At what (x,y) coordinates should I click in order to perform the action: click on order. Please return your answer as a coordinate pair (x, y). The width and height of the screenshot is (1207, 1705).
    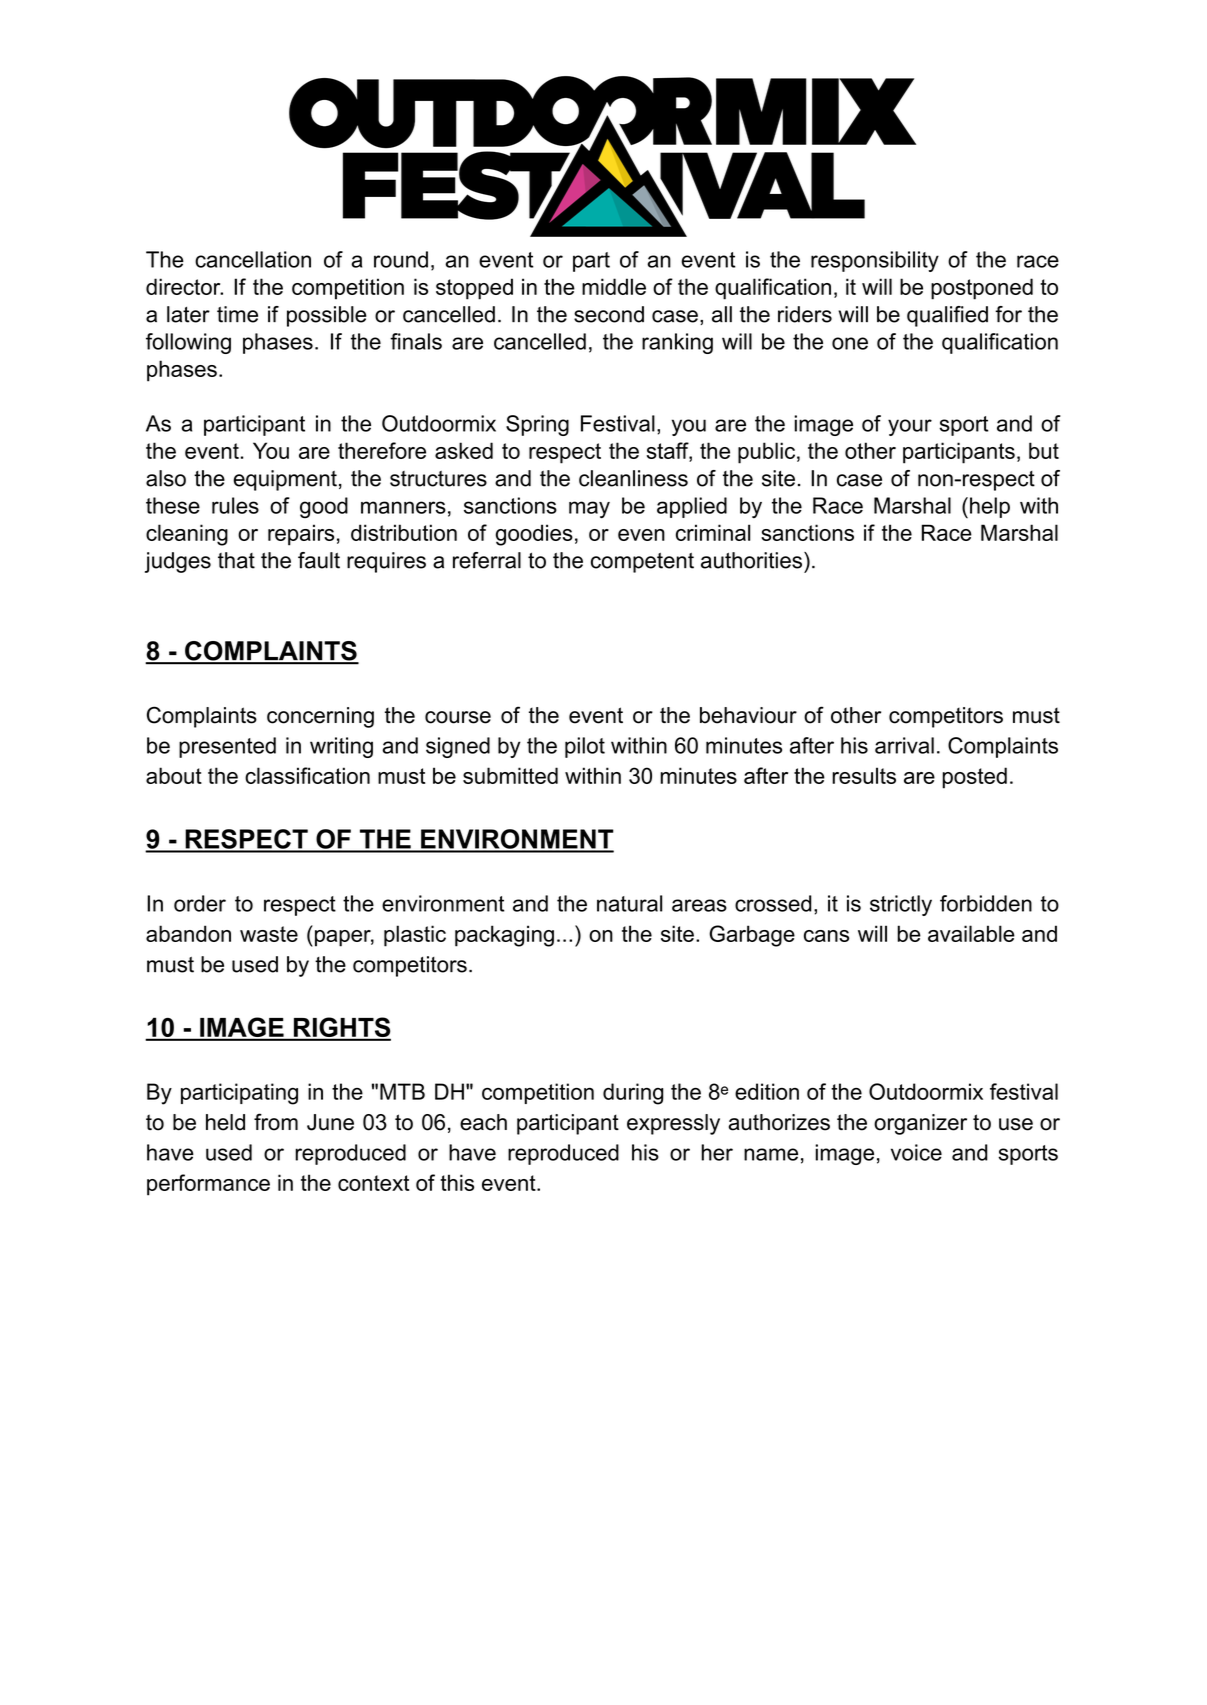
    Looking at the image, I should click on (200, 903).
